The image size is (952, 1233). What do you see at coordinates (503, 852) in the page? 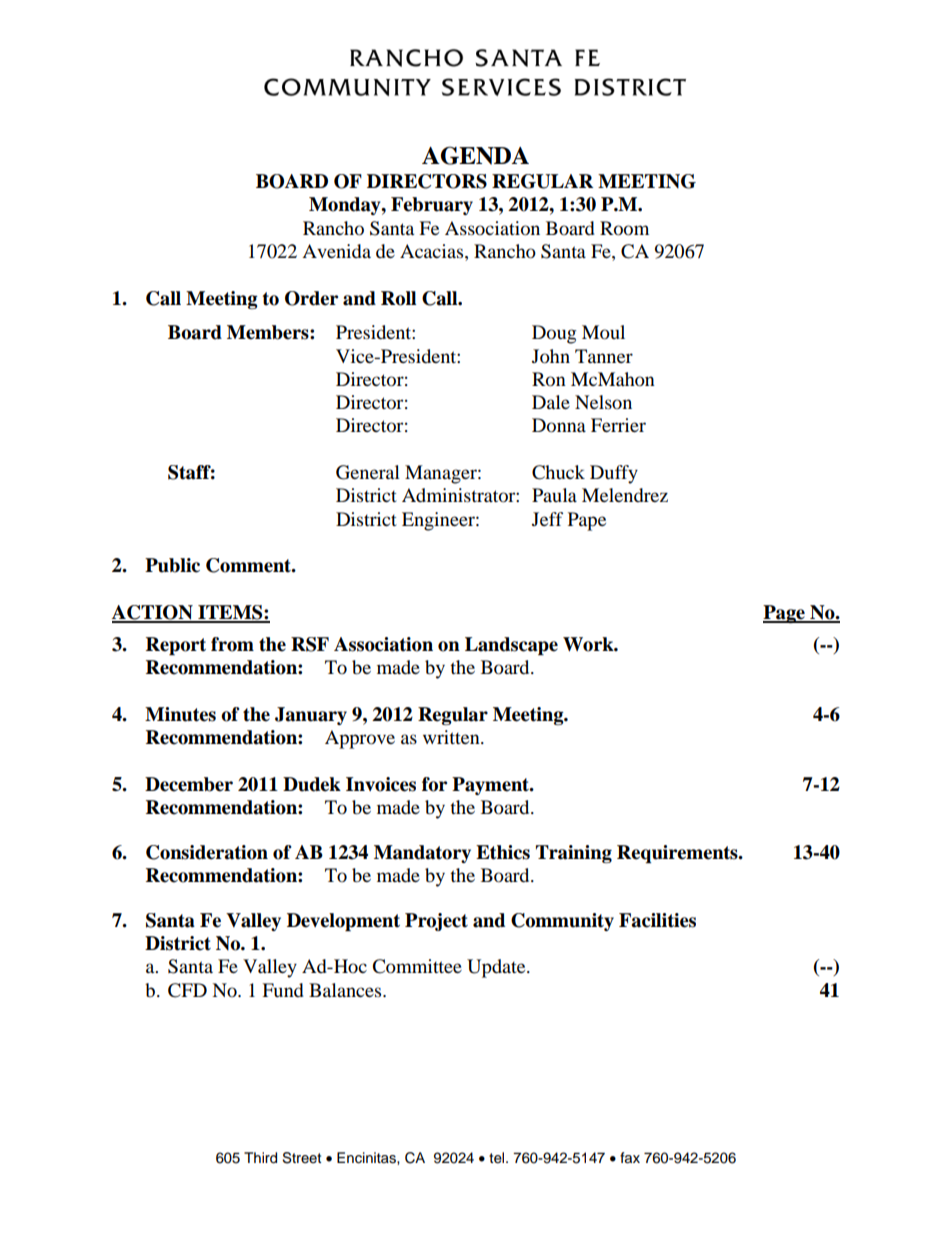
I see `Ethics` at bounding box center [503, 852].
